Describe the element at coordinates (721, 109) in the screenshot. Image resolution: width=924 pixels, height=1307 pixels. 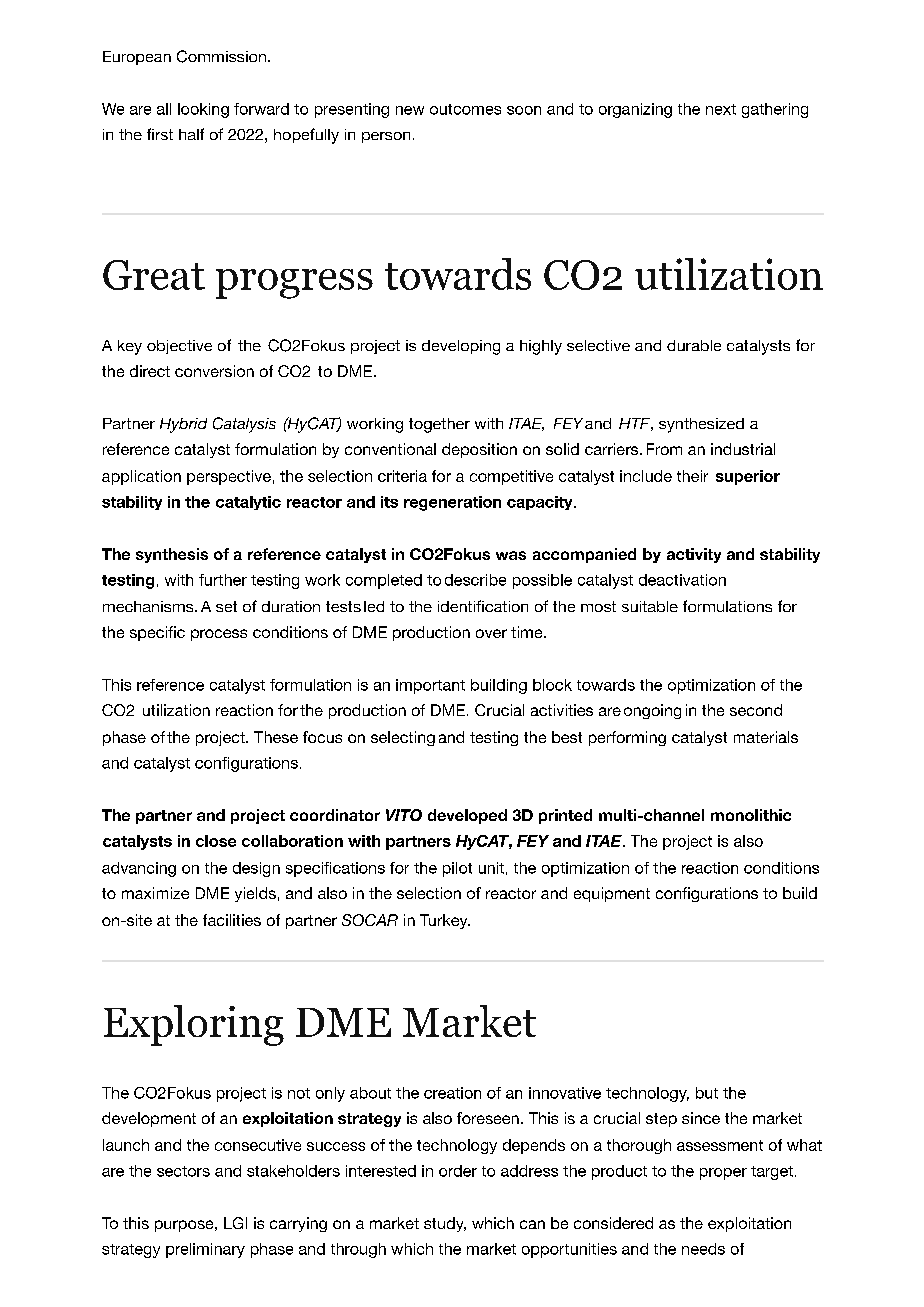
I see `next` at that location.
